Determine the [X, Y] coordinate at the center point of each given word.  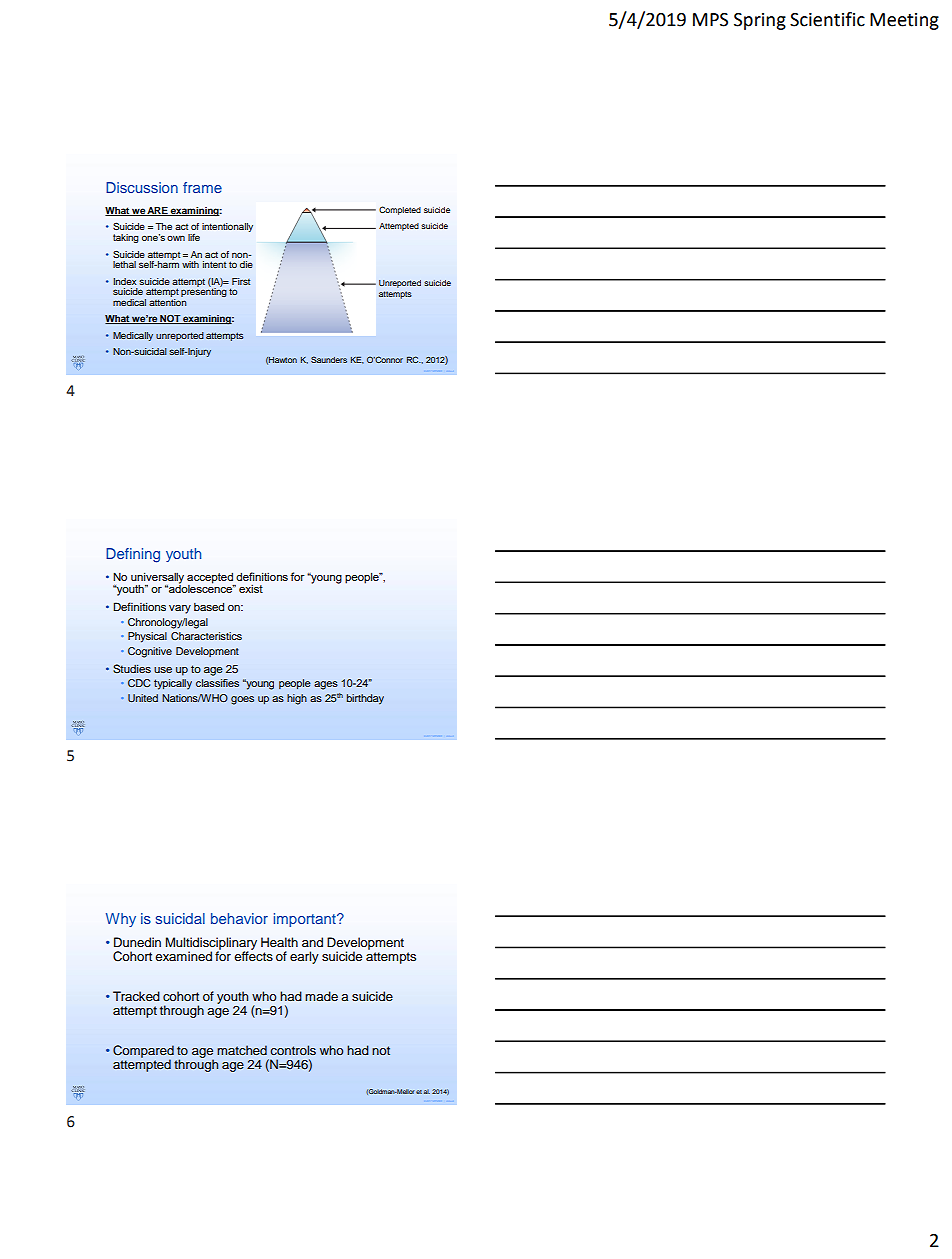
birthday [365, 699]
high [297, 699]
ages [326, 685]
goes [242, 700]
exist [251, 589]
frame [202, 187]
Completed [400, 210]
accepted [210, 578]
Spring [760, 21]
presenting [204, 291]
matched [242, 1050]
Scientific [827, 19]
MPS [710, 20]
